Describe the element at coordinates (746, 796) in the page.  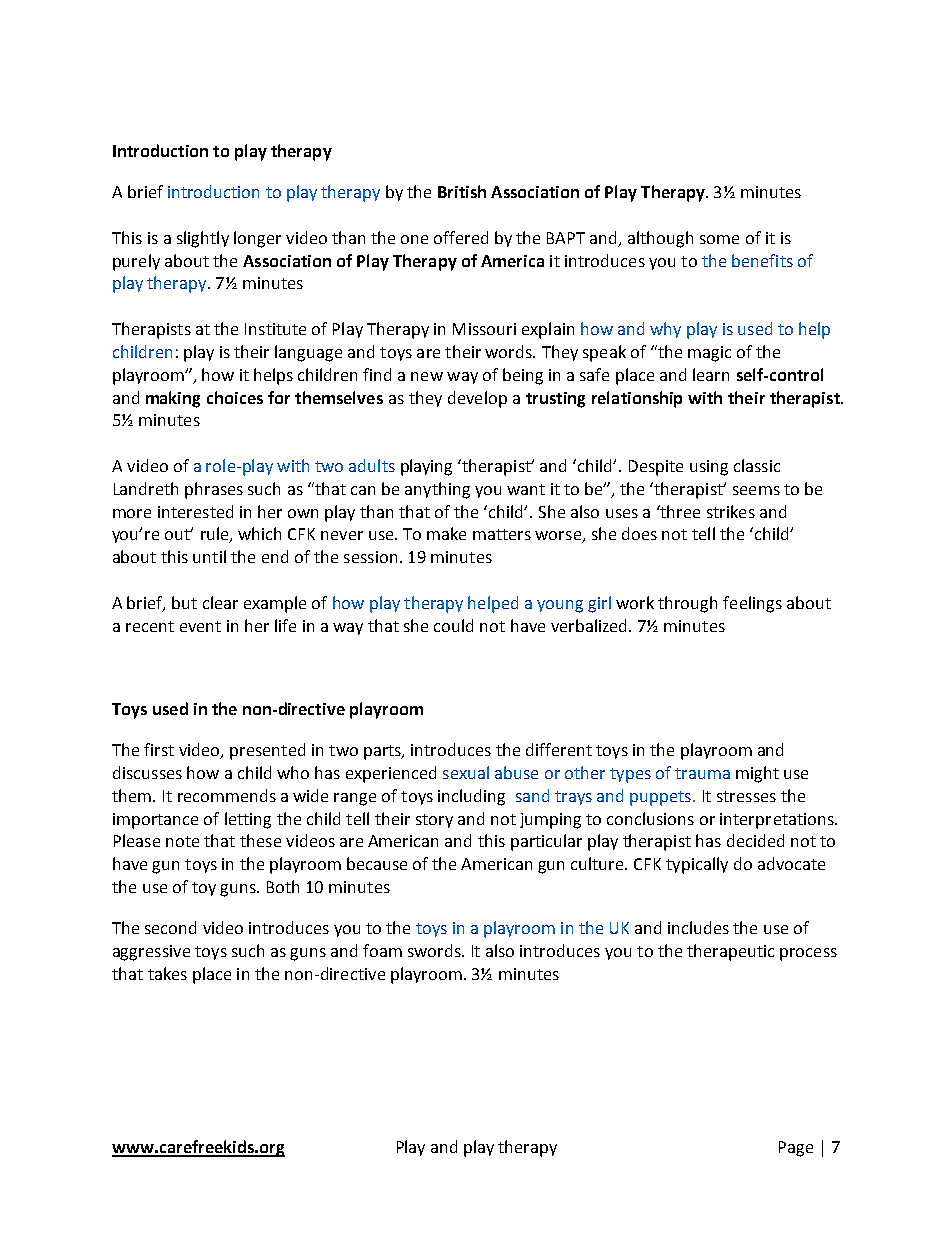
I see `stresses` at that location.
